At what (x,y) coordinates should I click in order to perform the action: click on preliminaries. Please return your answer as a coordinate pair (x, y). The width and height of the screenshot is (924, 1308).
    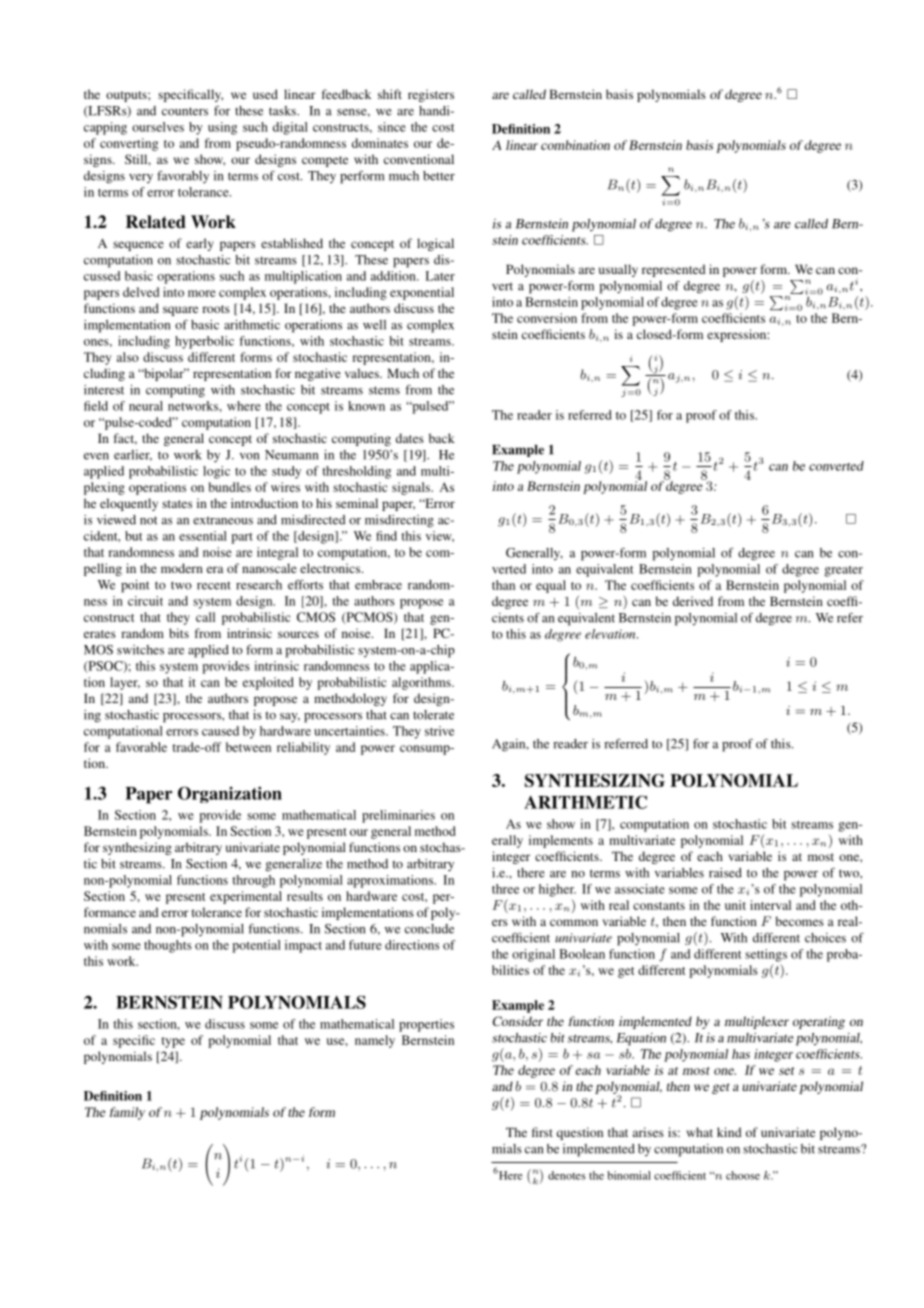
    Looking at the image, I should click on (398, 816).
